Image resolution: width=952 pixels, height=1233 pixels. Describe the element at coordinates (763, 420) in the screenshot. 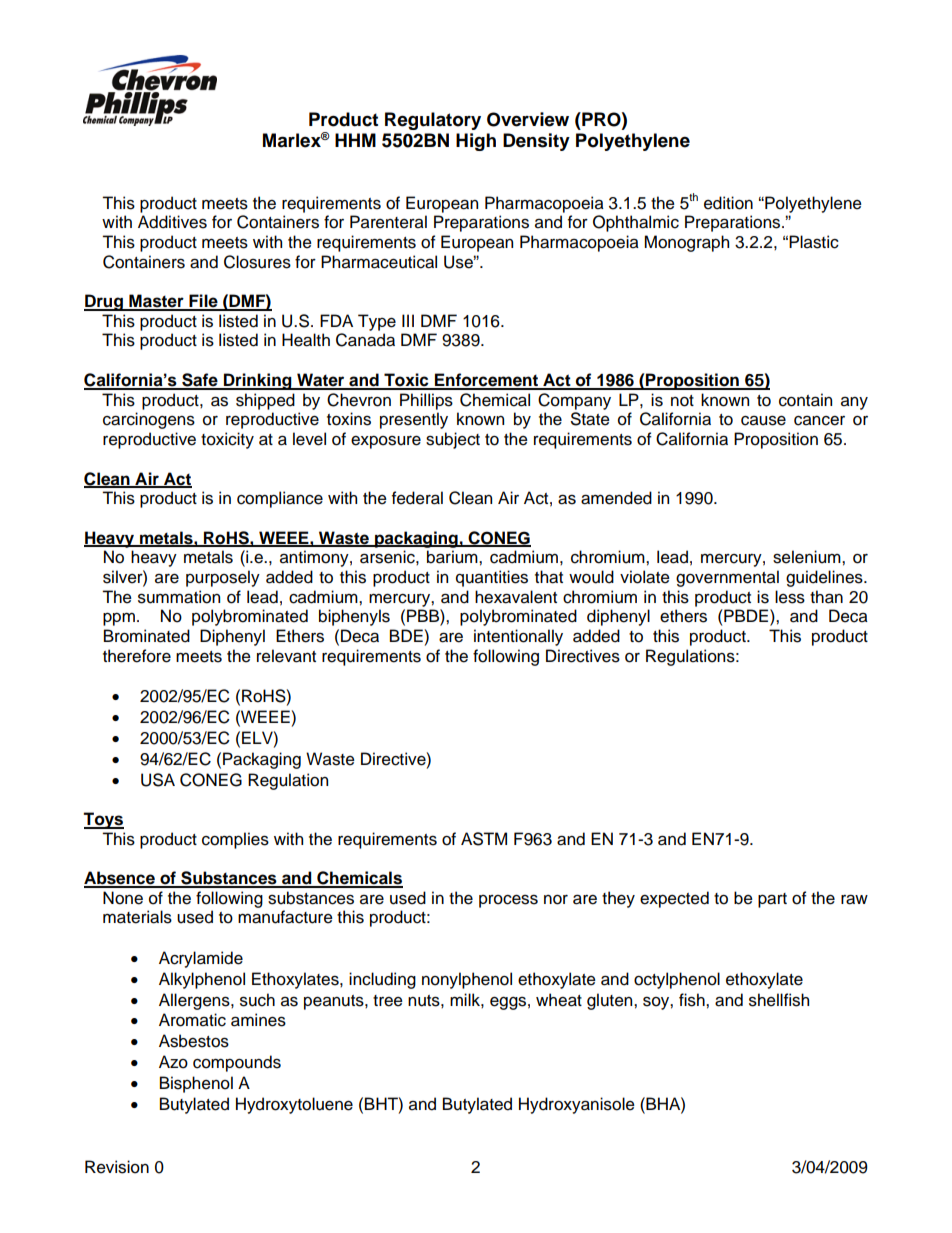

I see `cause` at that location.
